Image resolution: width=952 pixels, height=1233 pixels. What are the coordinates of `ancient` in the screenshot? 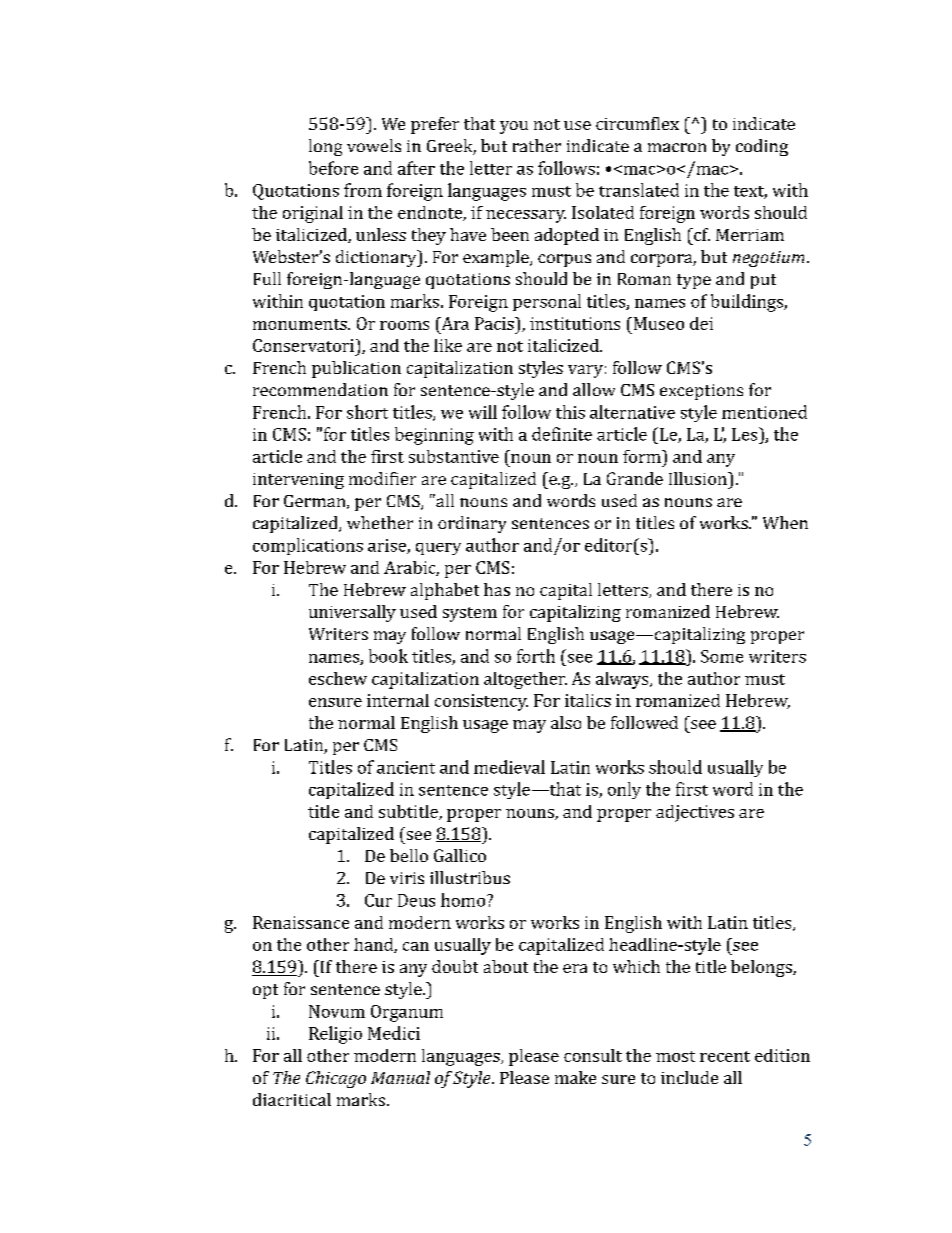 It's located at (406, 767).
